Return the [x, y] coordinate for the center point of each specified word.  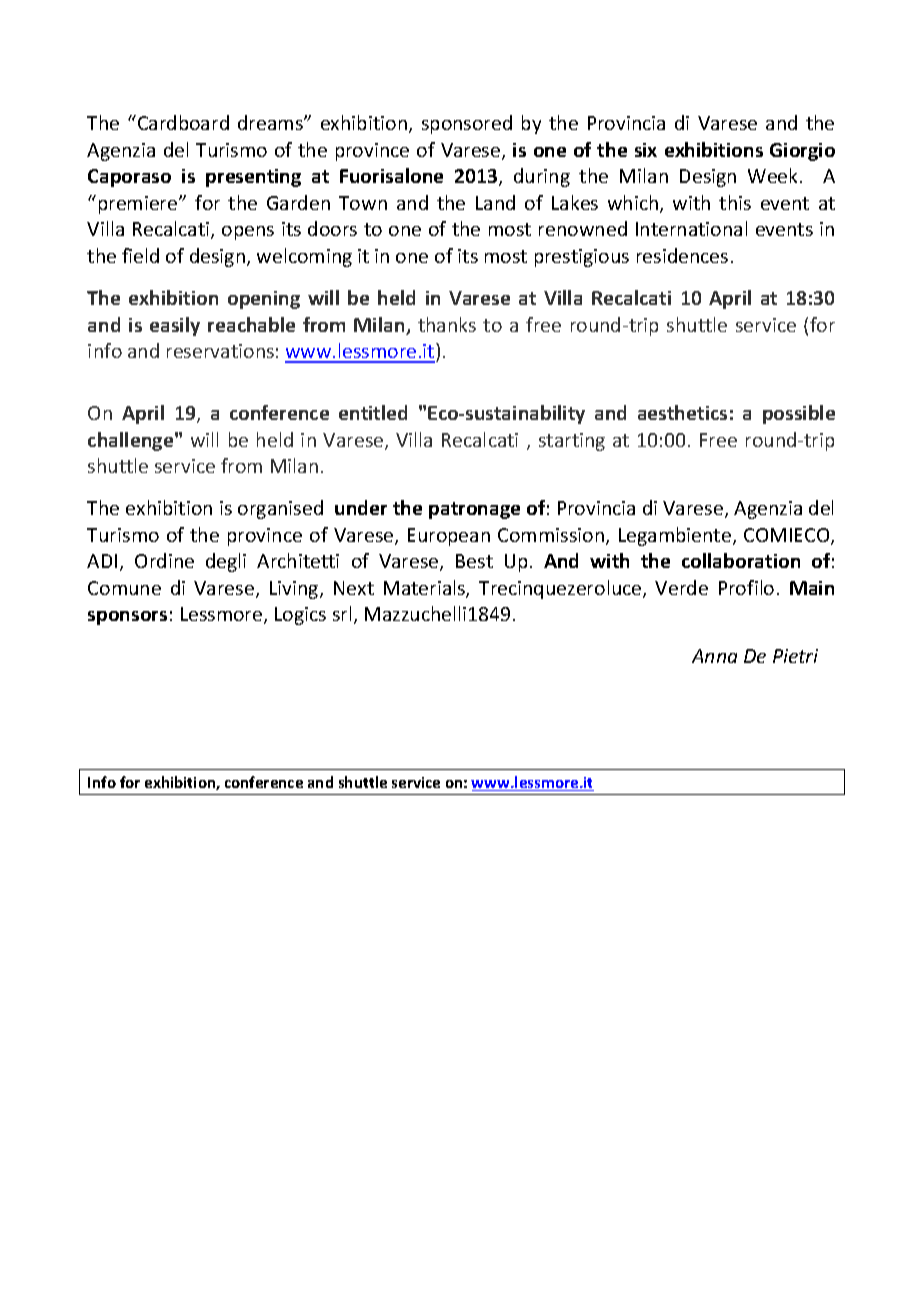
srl [342, 613]
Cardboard [183, 122]
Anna [714, 656]
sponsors [127, 618]
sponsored [467, 124]
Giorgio [802, 152]
